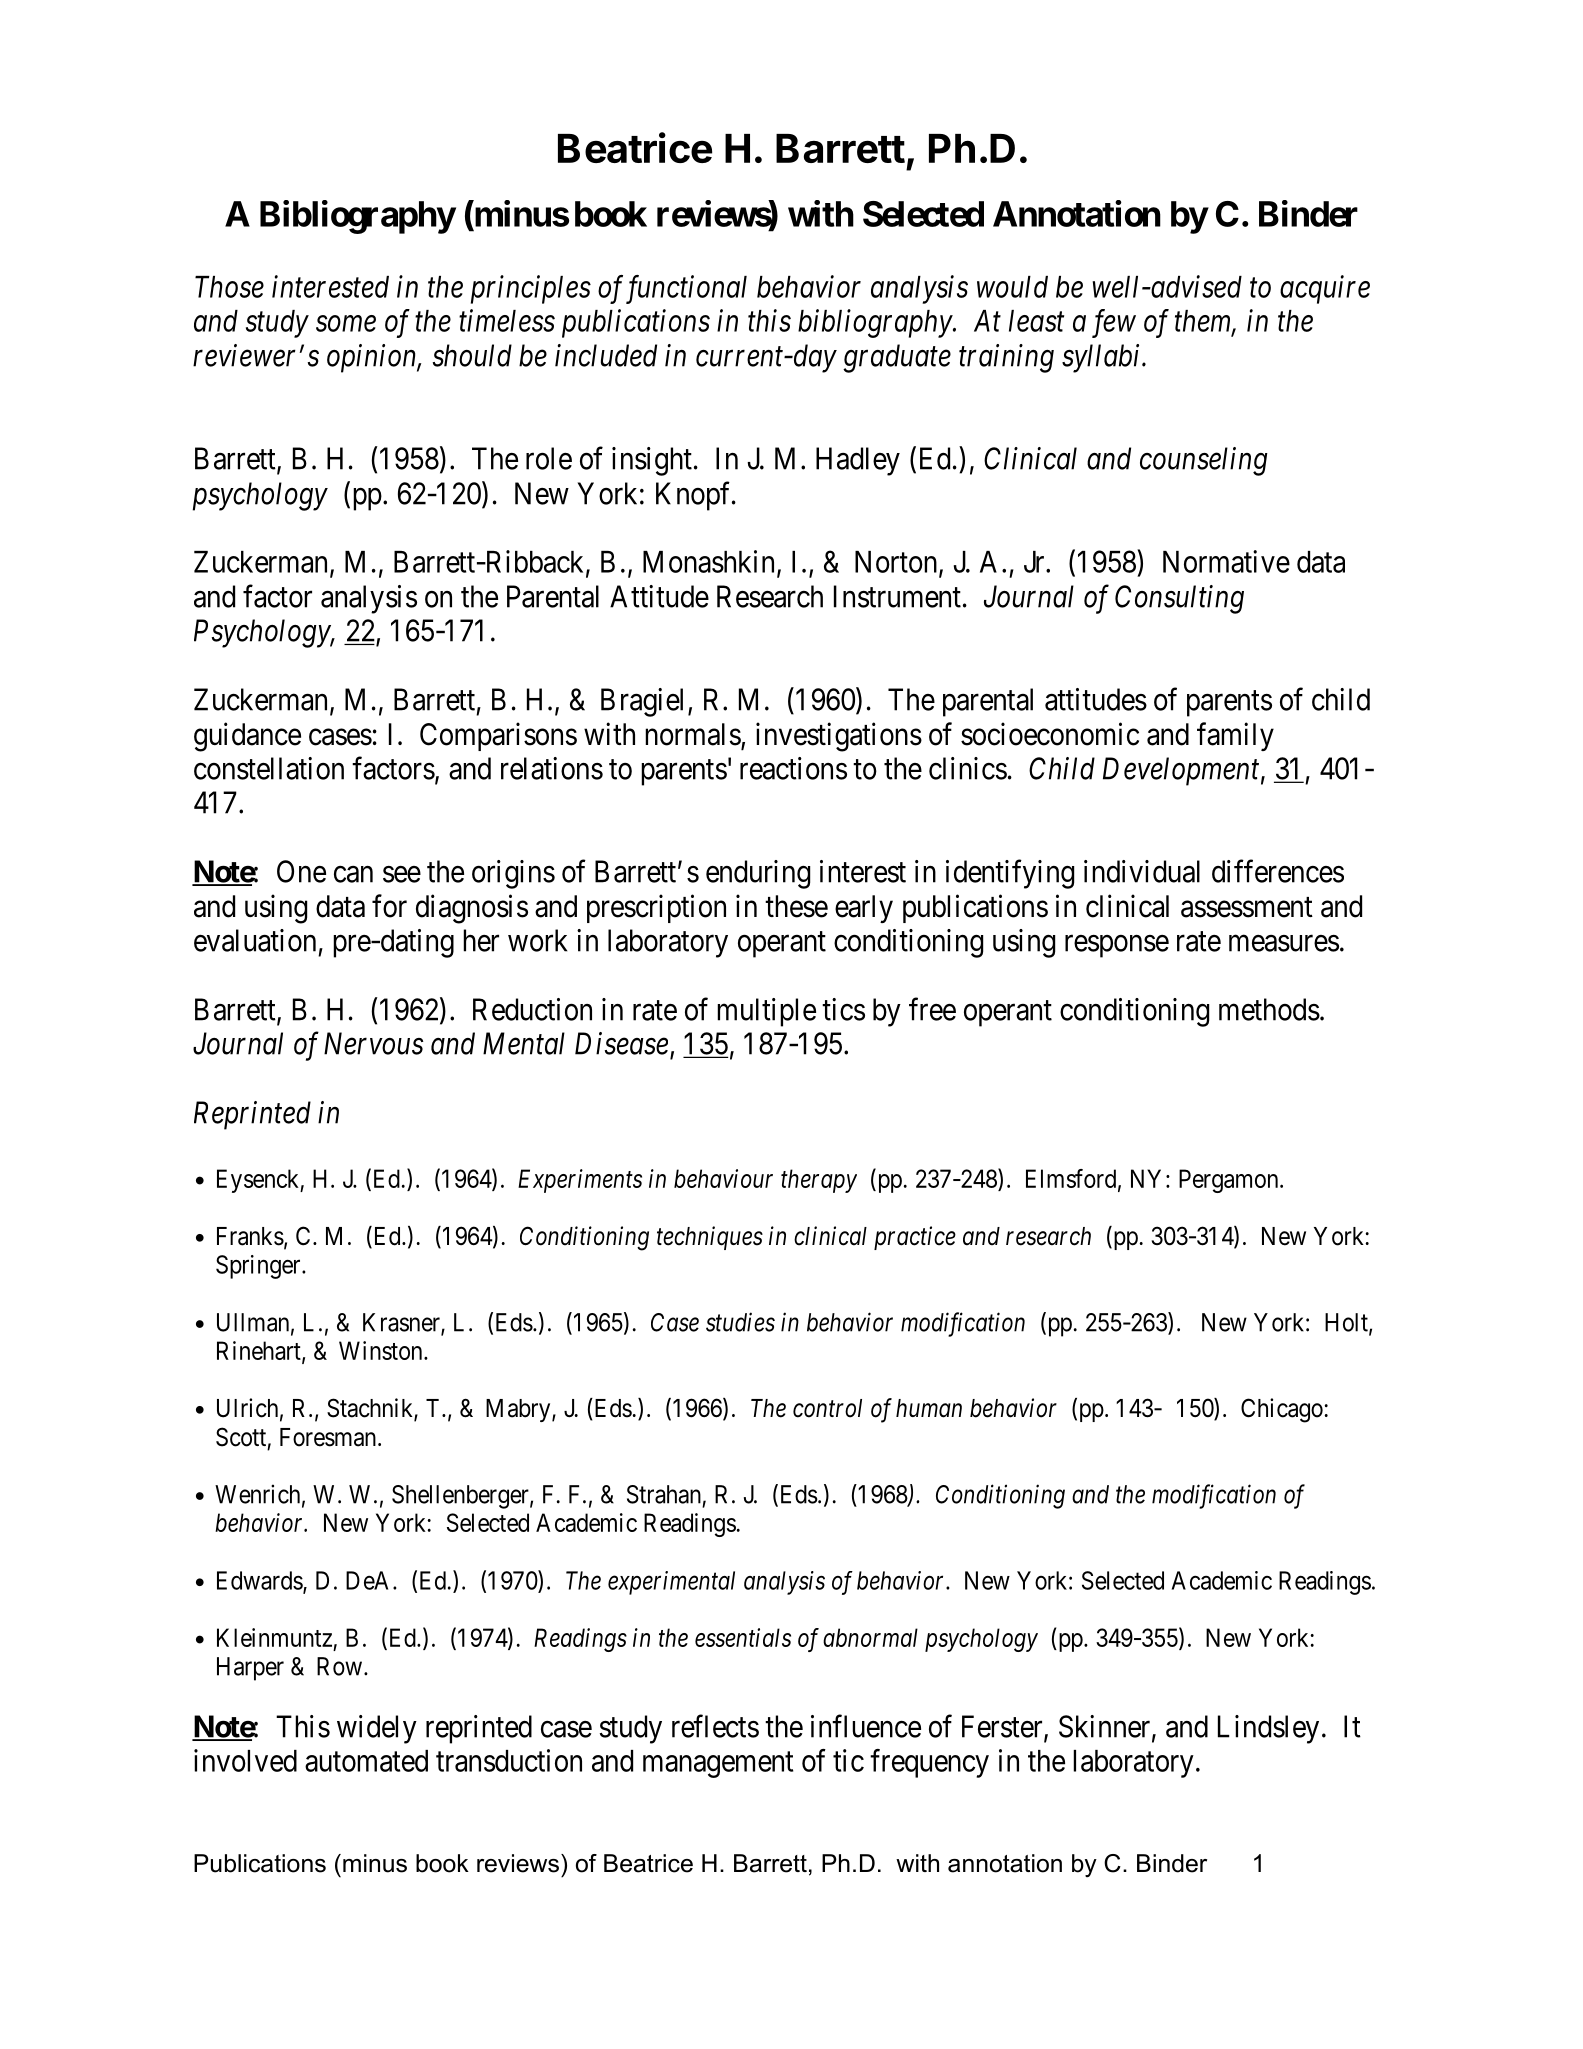 The image size is (1583, 2049). Describe the element at coordinates (1204, 322) in the screenshot. I see `them` at that location.
